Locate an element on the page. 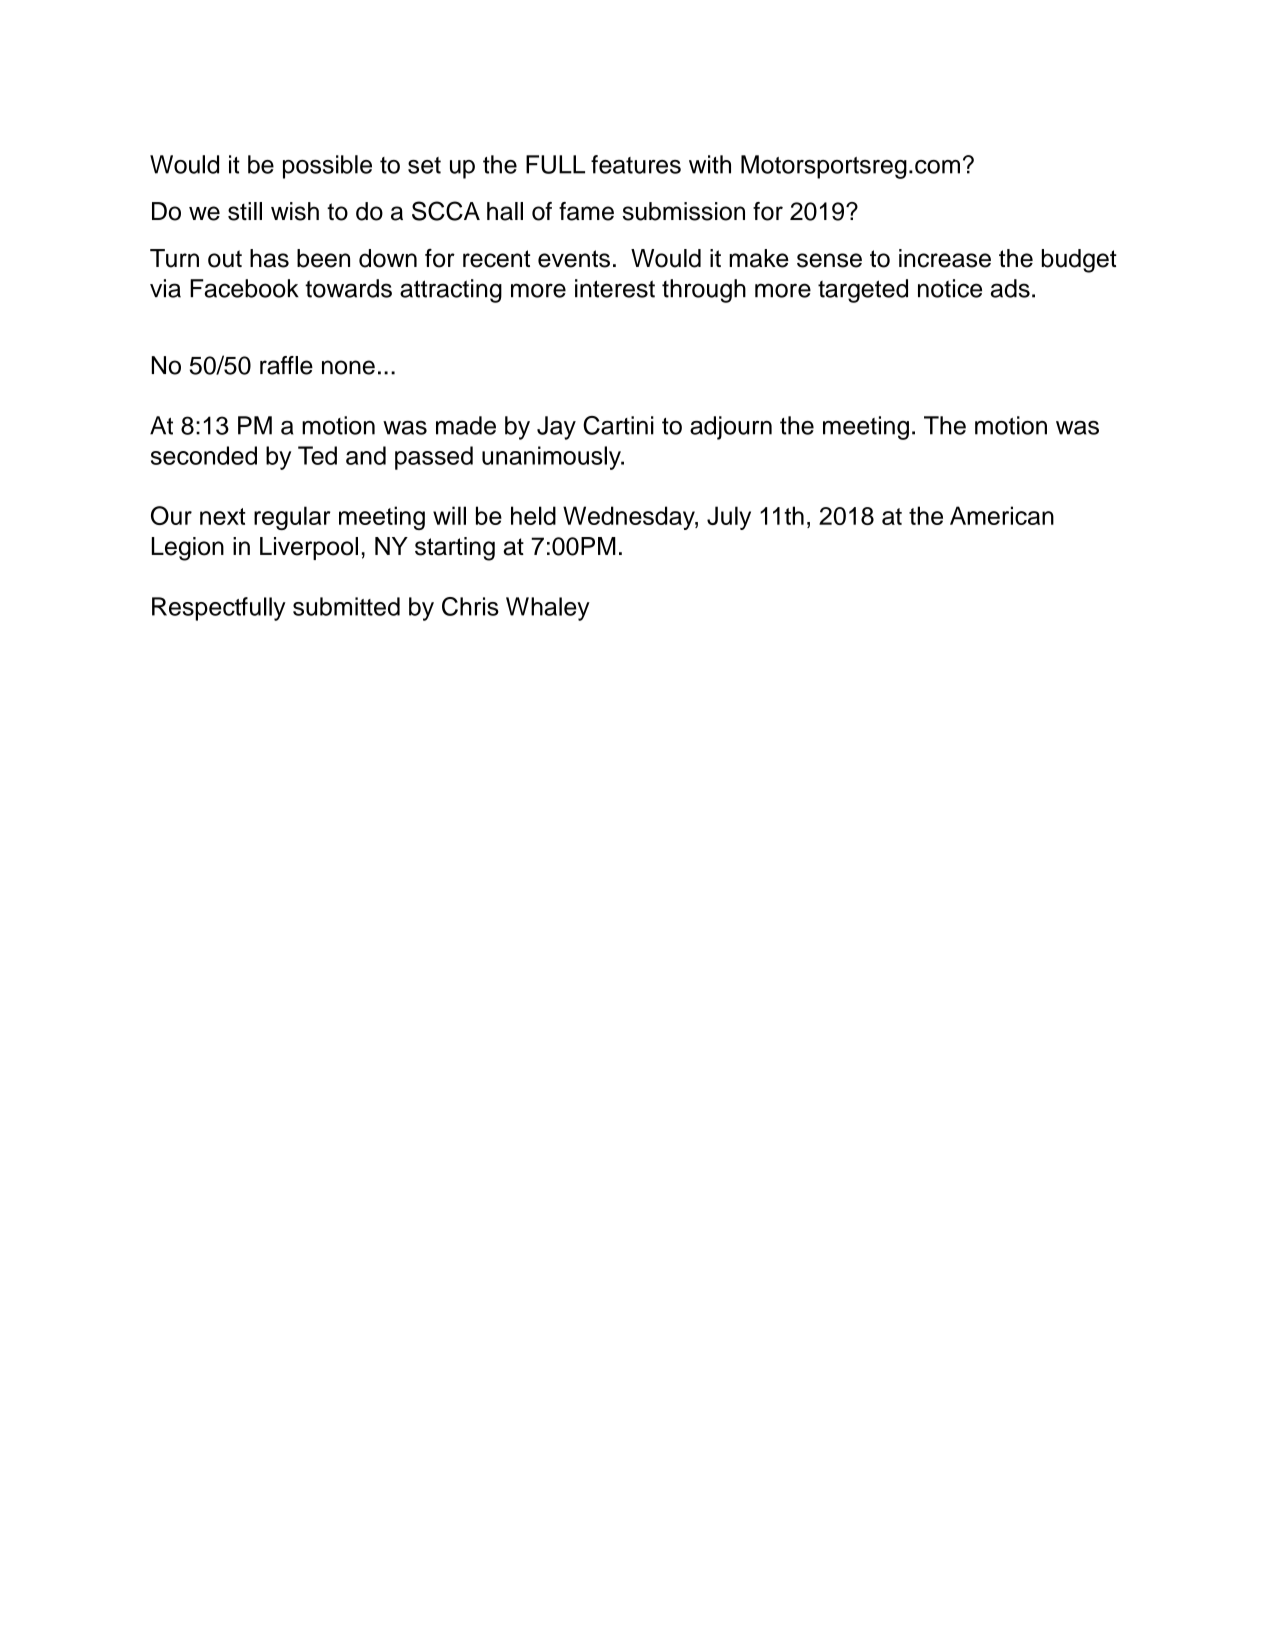  American is located at coordinates (1002, 515).
